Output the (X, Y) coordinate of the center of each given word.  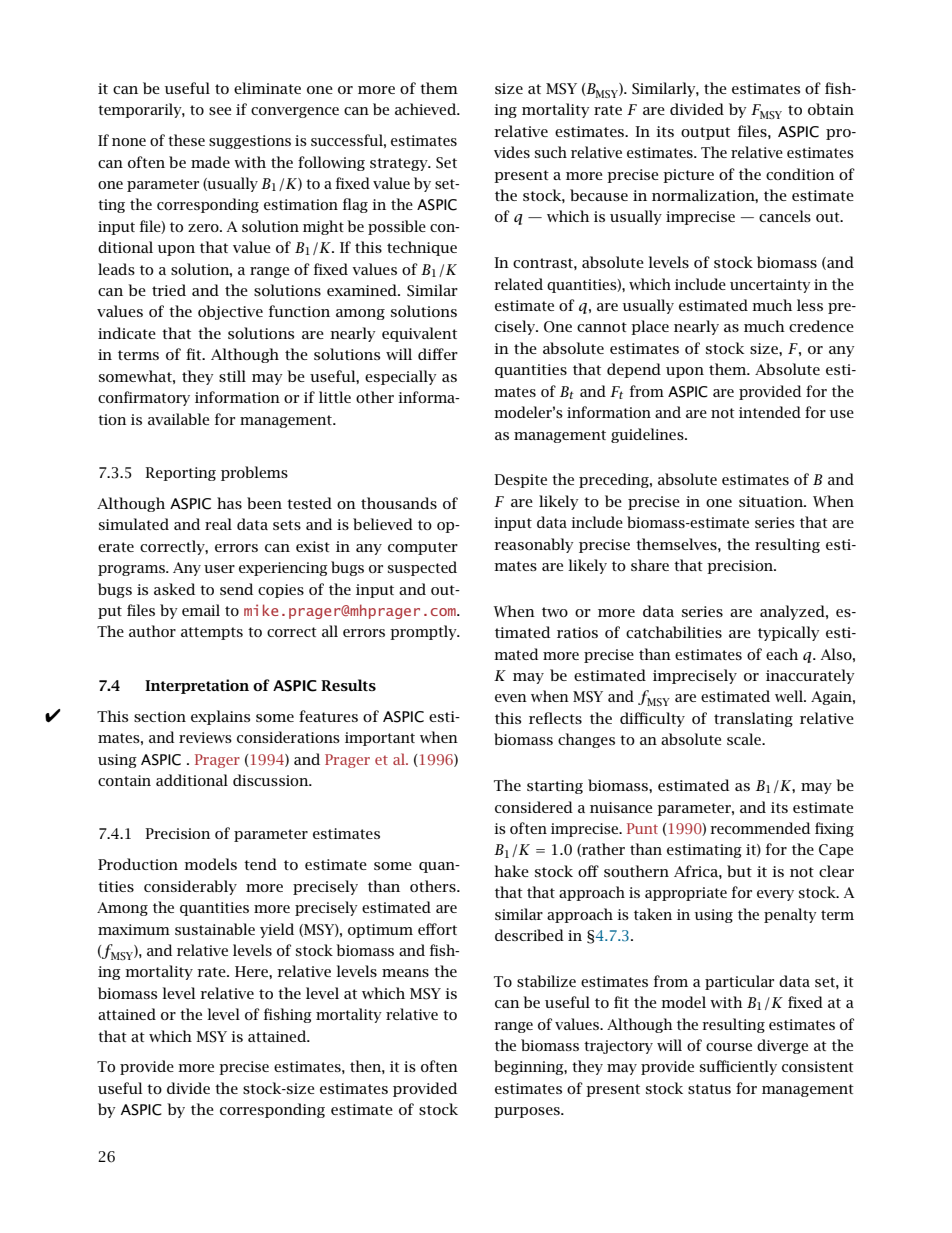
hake (511, 871)
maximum (134, 929)
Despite (520, 481)
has (229, 503)
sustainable (215, 929)
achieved (427, 109)
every (775, 895)
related (518, 284)
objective (230, 312)
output (705, 133)
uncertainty (770, 286)
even (511, 698)
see (220, 111)
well (790, 696)
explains (220, 717)
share (650, 565)
